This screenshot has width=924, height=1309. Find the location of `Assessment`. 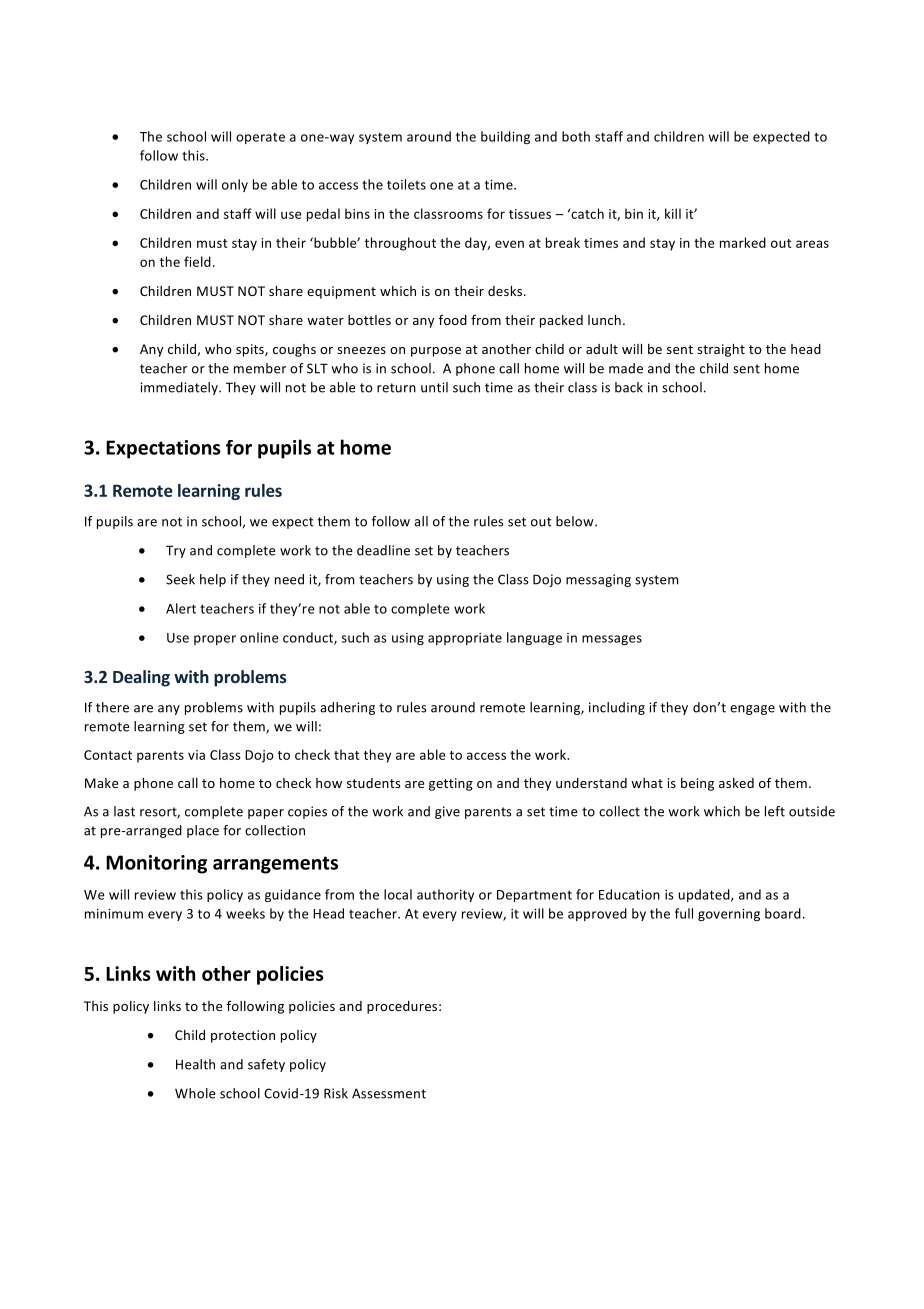

Assessment is located at coordinates (389, 1093).
